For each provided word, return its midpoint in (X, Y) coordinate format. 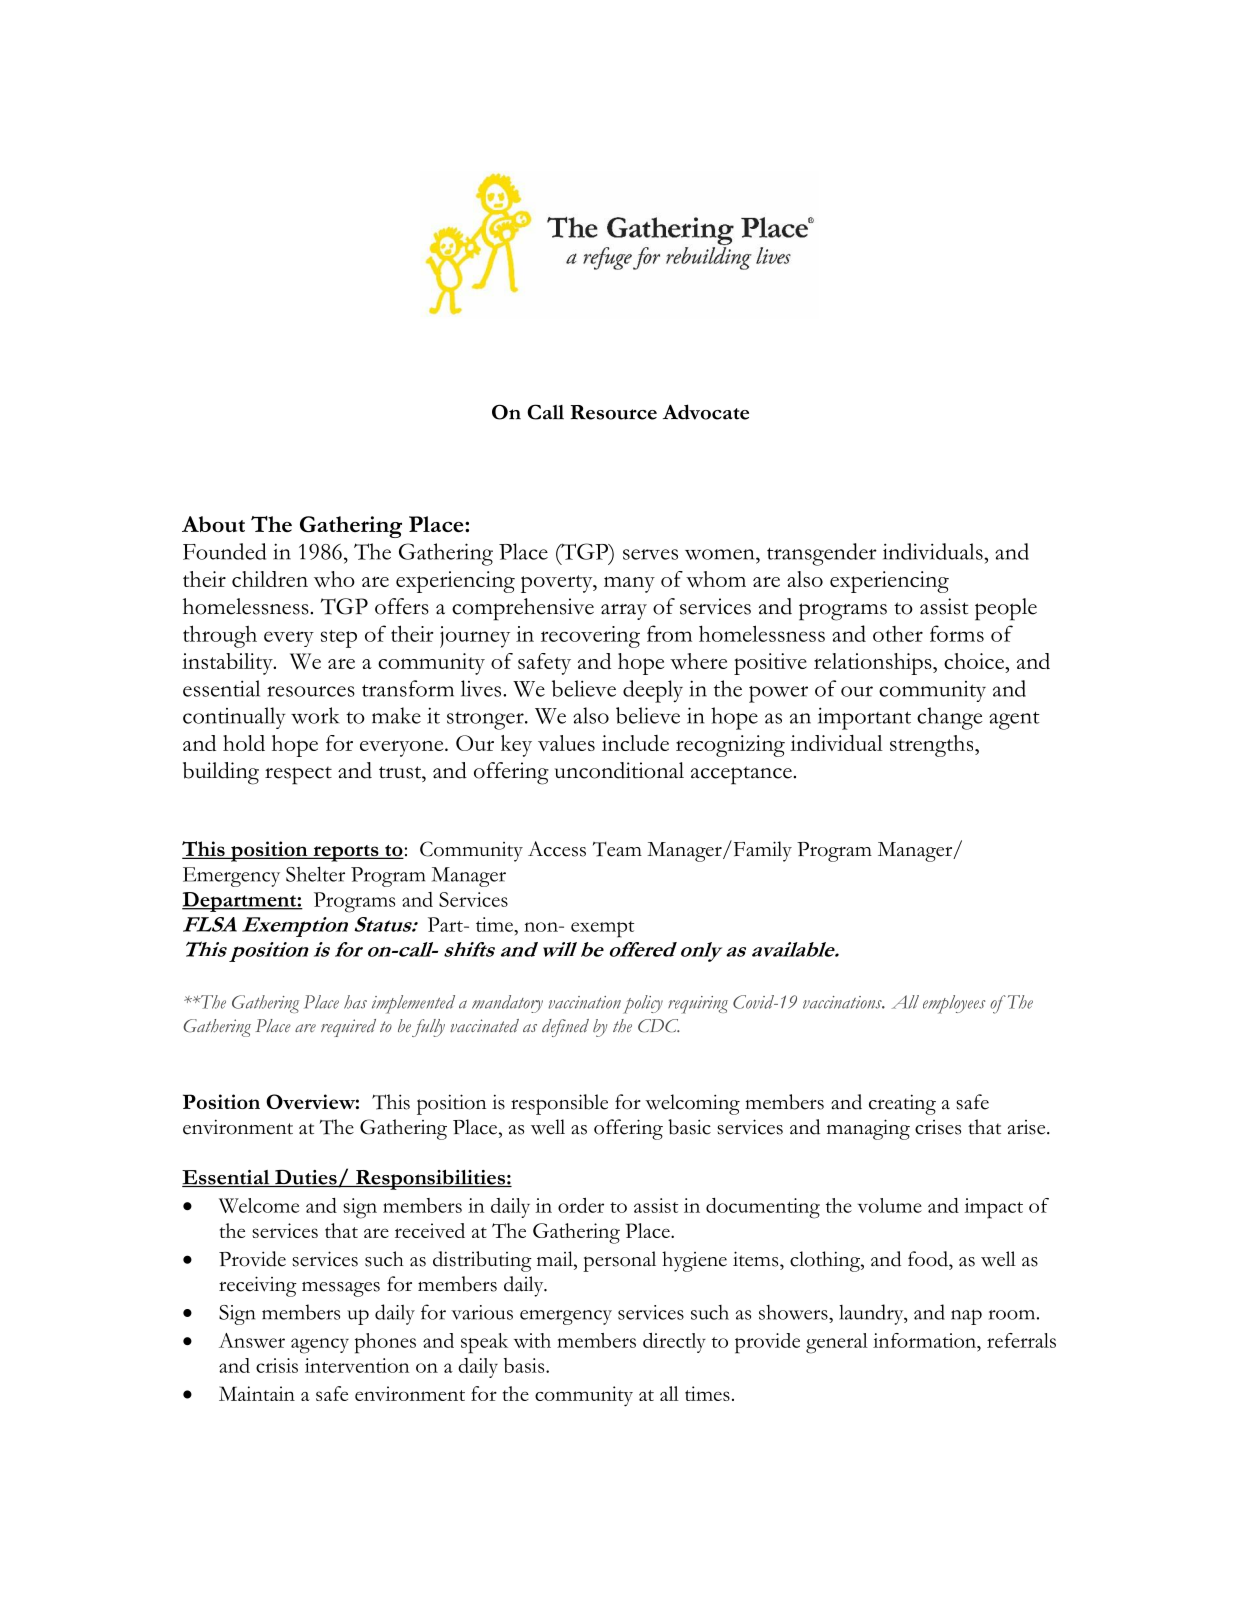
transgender (822, 554)
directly (674, 1343)
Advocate (706, 412)
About (213, 524)
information (925, 1340)
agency (320, 1346)
